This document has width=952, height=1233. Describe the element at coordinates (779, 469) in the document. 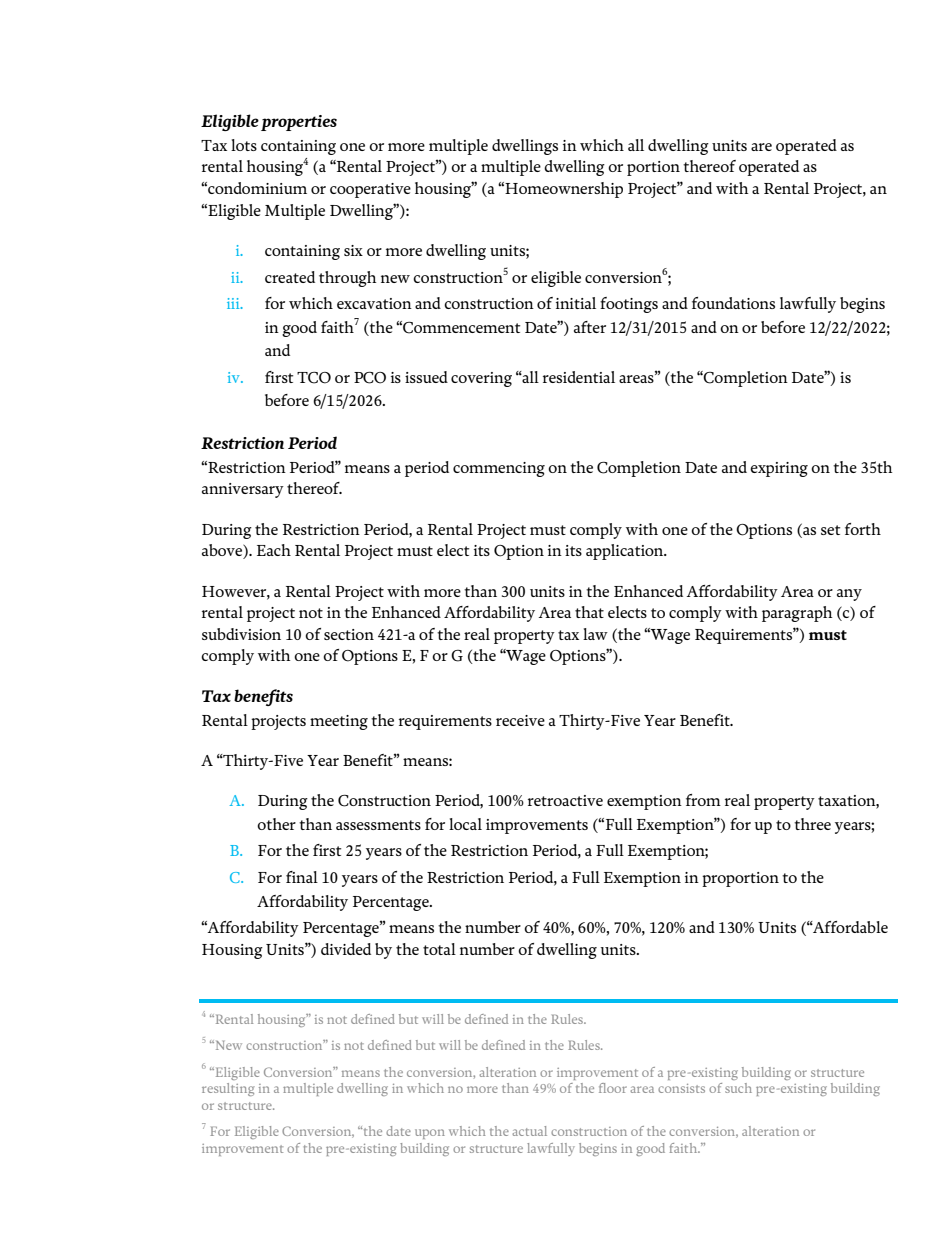

I see `expiring` at that location.
